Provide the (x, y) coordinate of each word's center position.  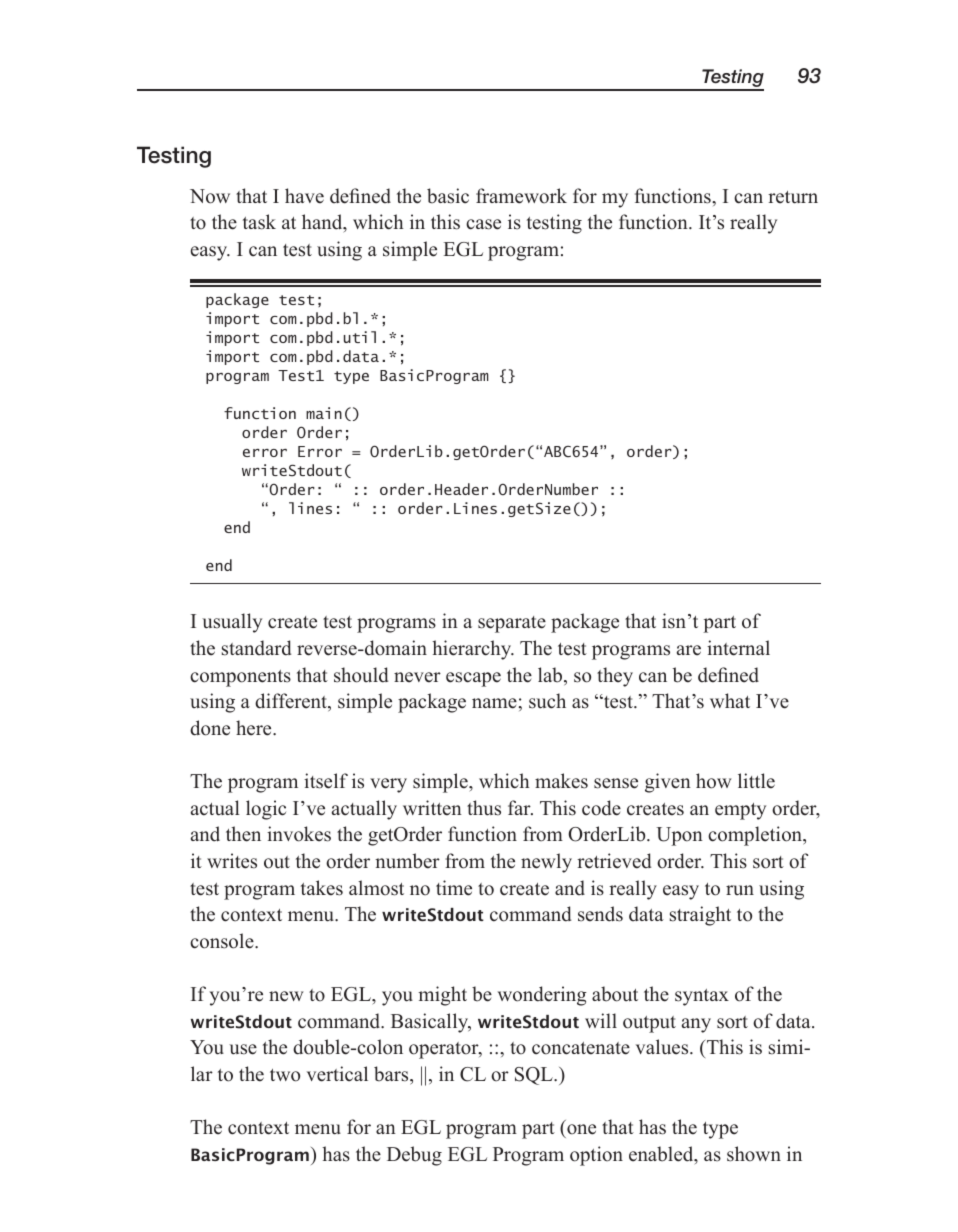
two (285, 1075)
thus (484, 808)
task (259, 222)
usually (232, 623)
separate (512, 624)
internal (738, 648)
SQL (535, 1076)
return (793, 197)
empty (740, 811)
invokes (299, 834)
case (483, 224)
